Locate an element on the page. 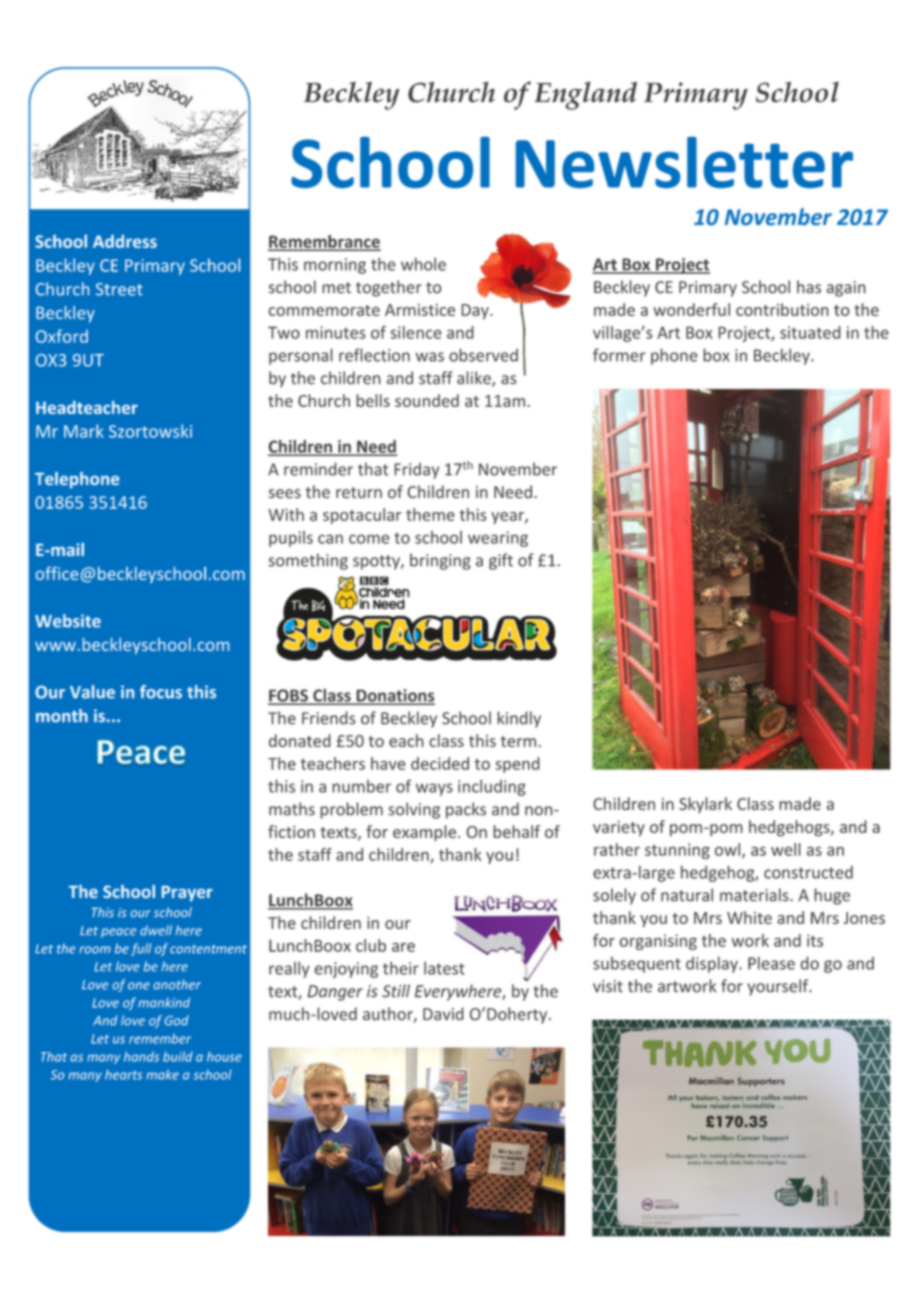 Image resolution: width=924 pixels, height=1308 pixels. Newsletter is located at coordinates (684, 162).
